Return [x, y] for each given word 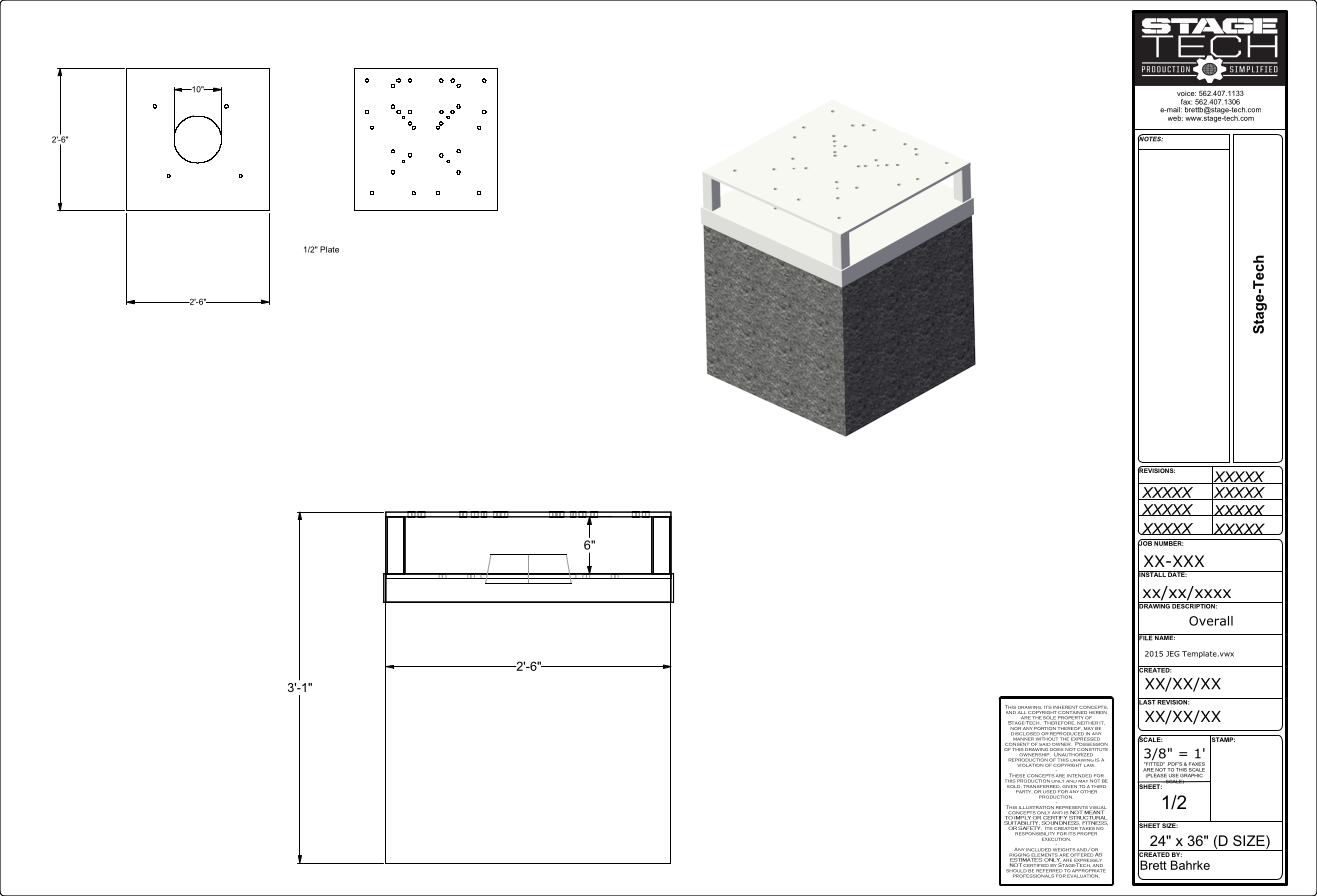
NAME [1164, 637]
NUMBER [1168, 542]
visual [1097, 809]
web [1175, 118]
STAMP [1222, 740]
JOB [1146, 543]
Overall [1211, 621]
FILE [1146, 638]
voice [1186, 93]
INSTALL [1153, 574]
